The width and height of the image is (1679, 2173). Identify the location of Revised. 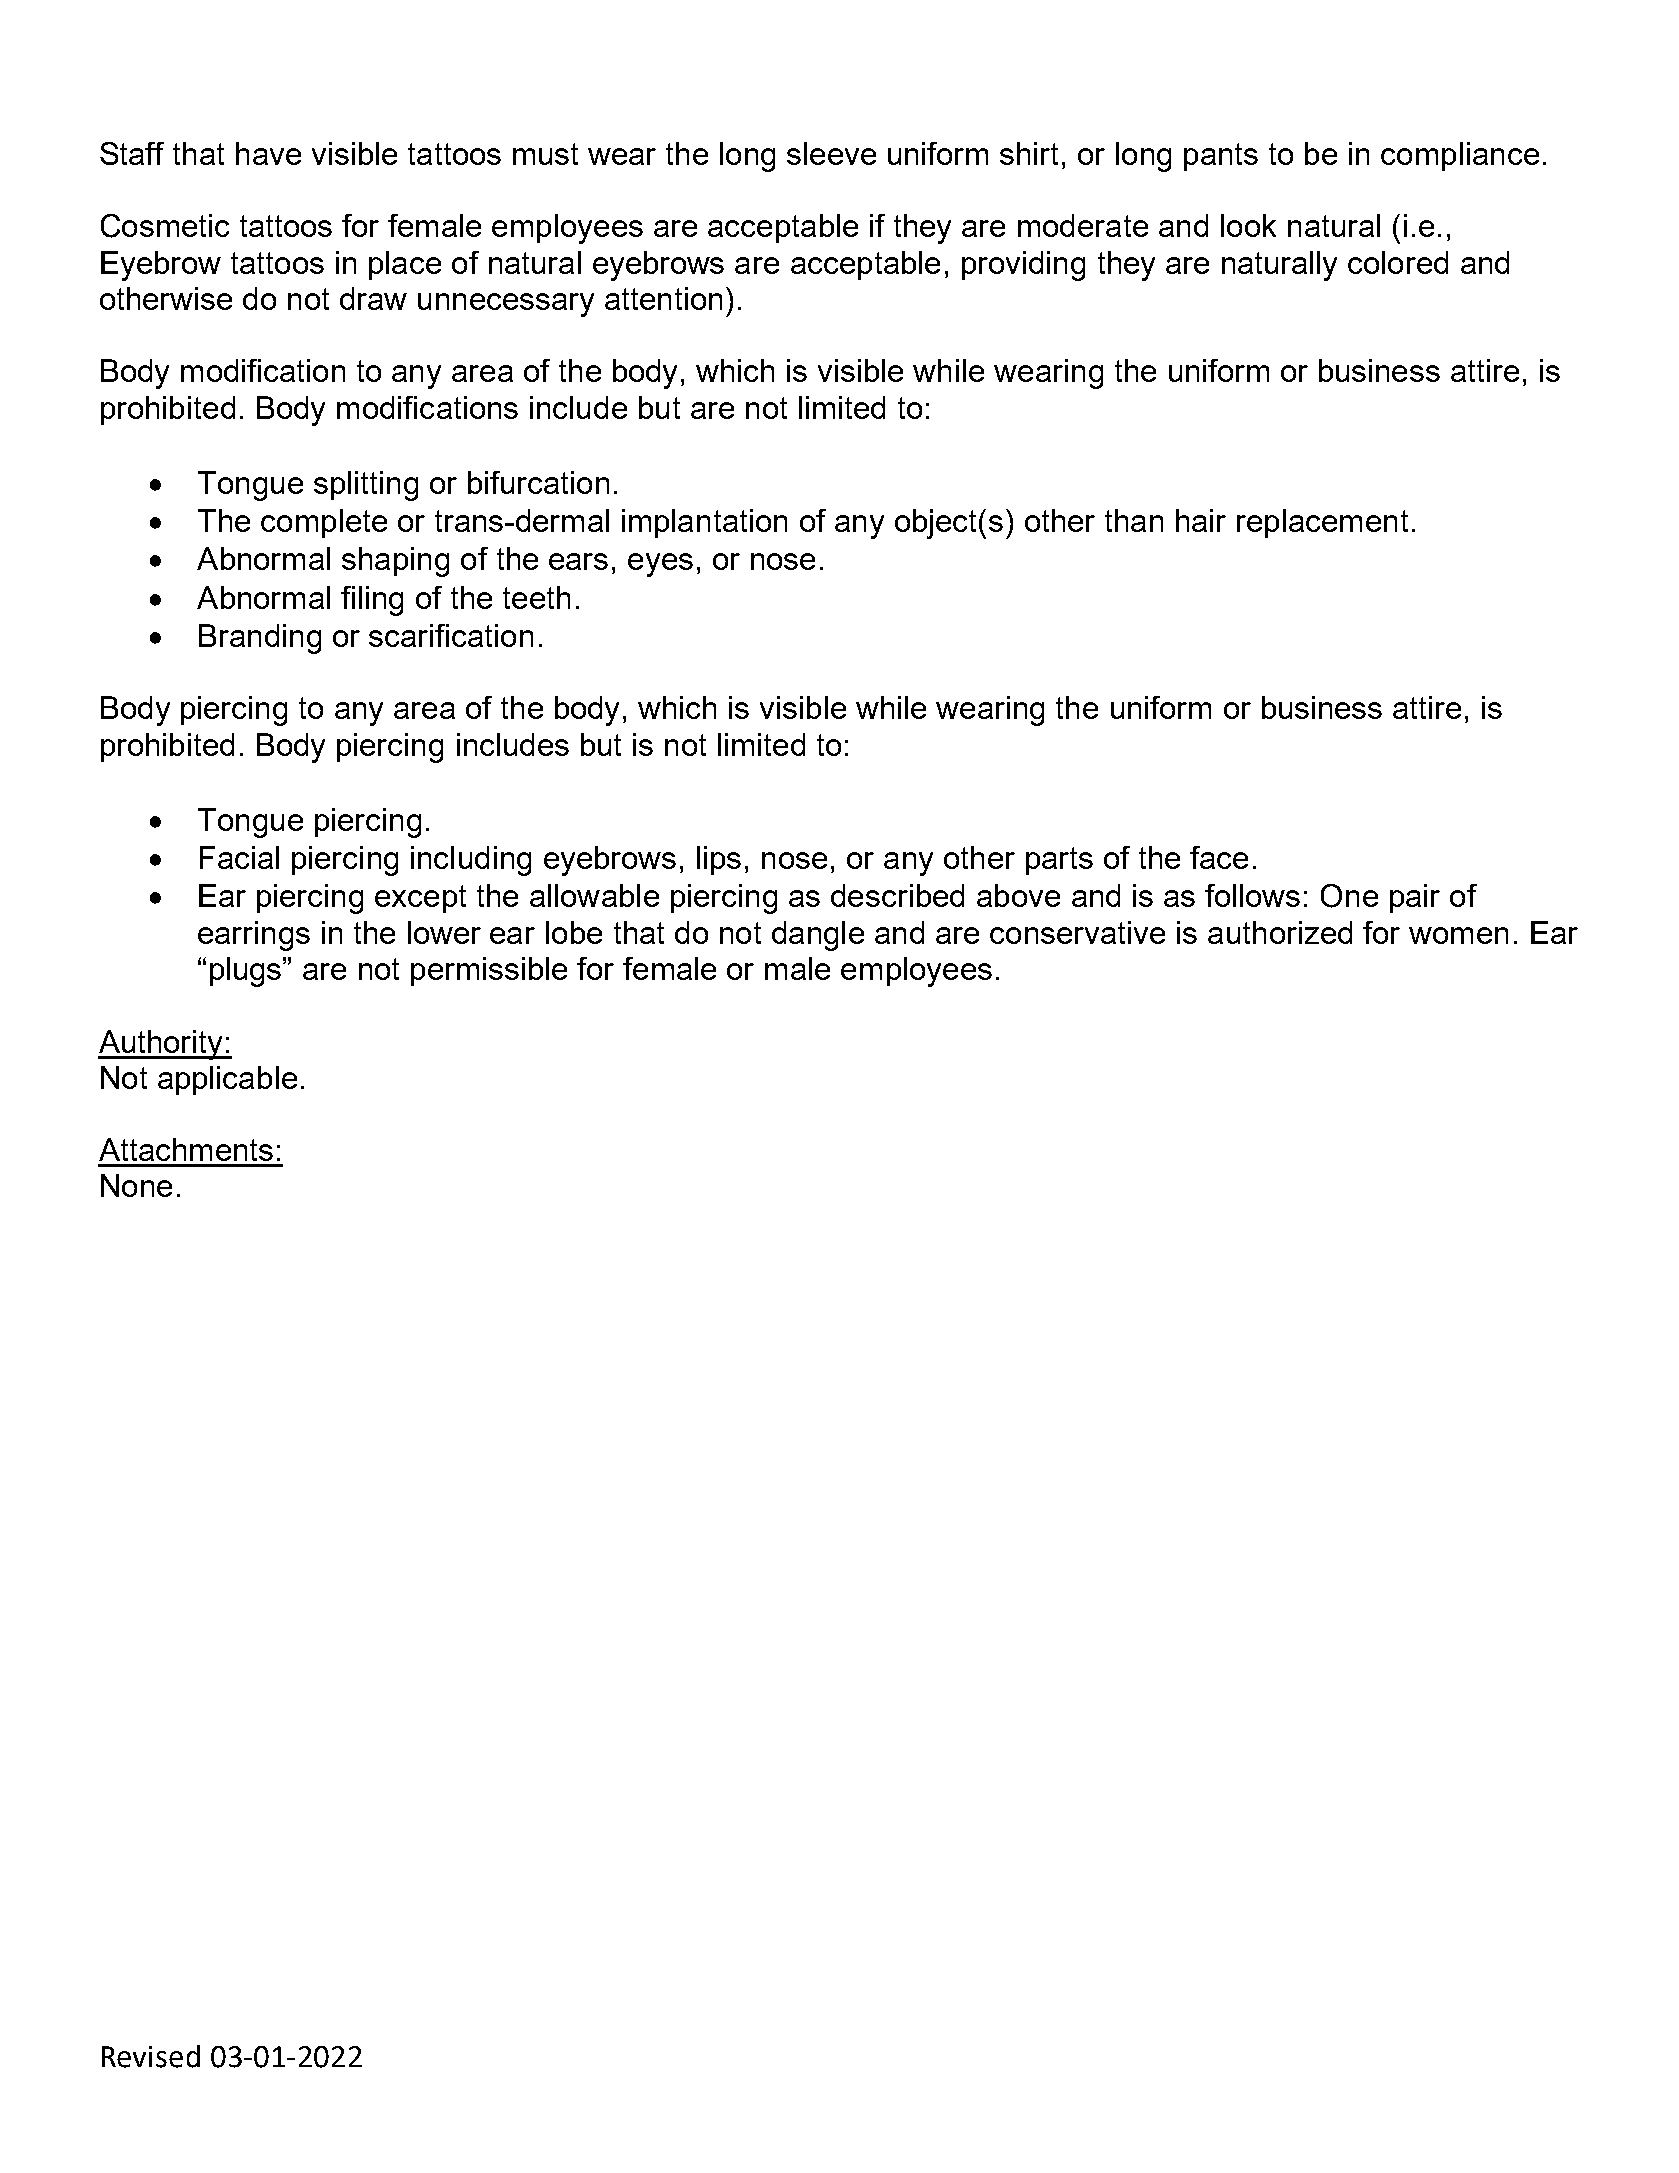
(151, 2056).
